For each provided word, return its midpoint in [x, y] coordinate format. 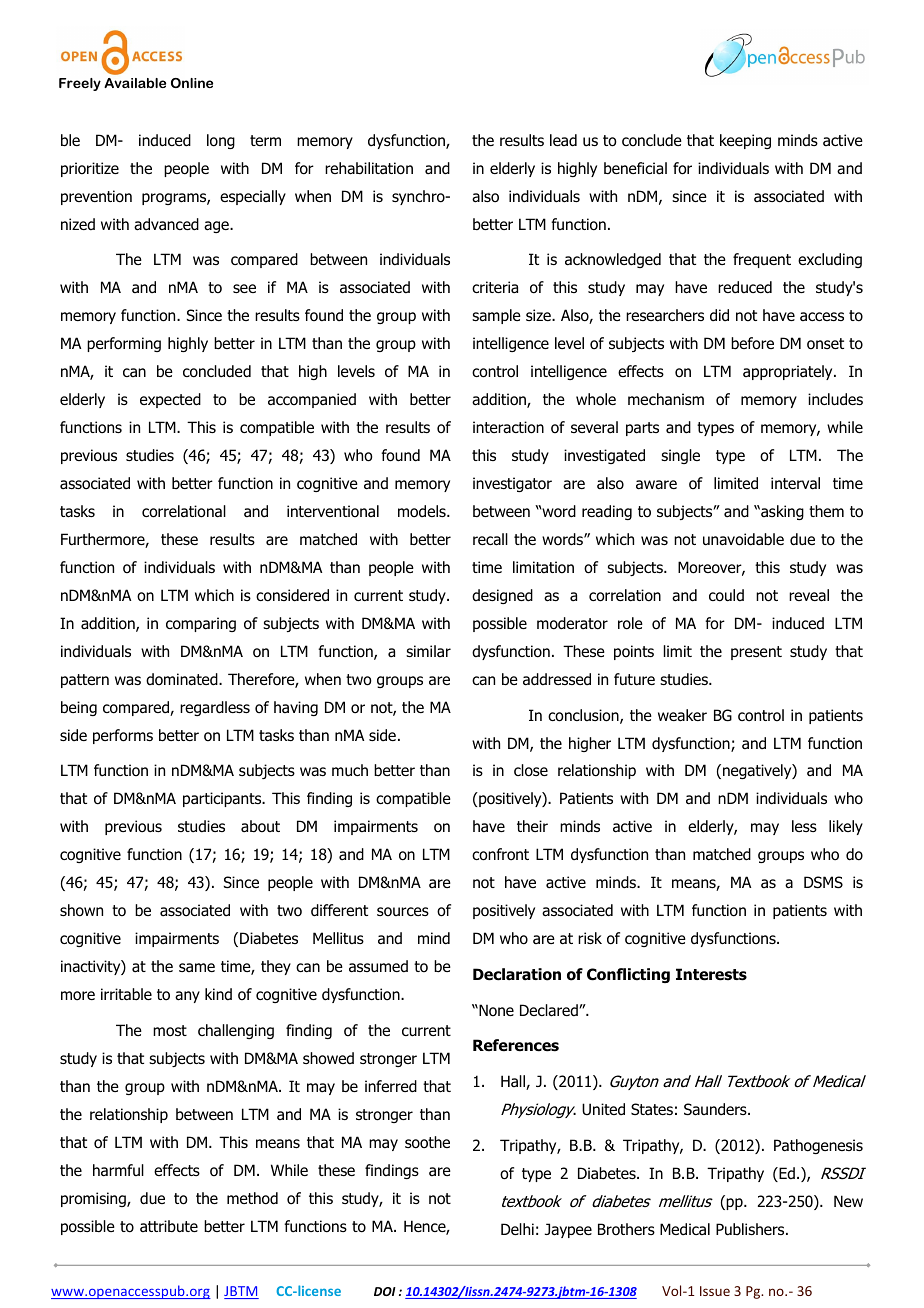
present [756, 653]
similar [428, 651]
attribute [169, 1226]
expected [170, 400]
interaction [508, 427]
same [197, 967]
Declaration [517, 974]
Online [192, 83]
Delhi [517, 1229]
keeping [745, 141]
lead [563, 140]
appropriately [789, 372]
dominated [183, 679]
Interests [711, 974]
